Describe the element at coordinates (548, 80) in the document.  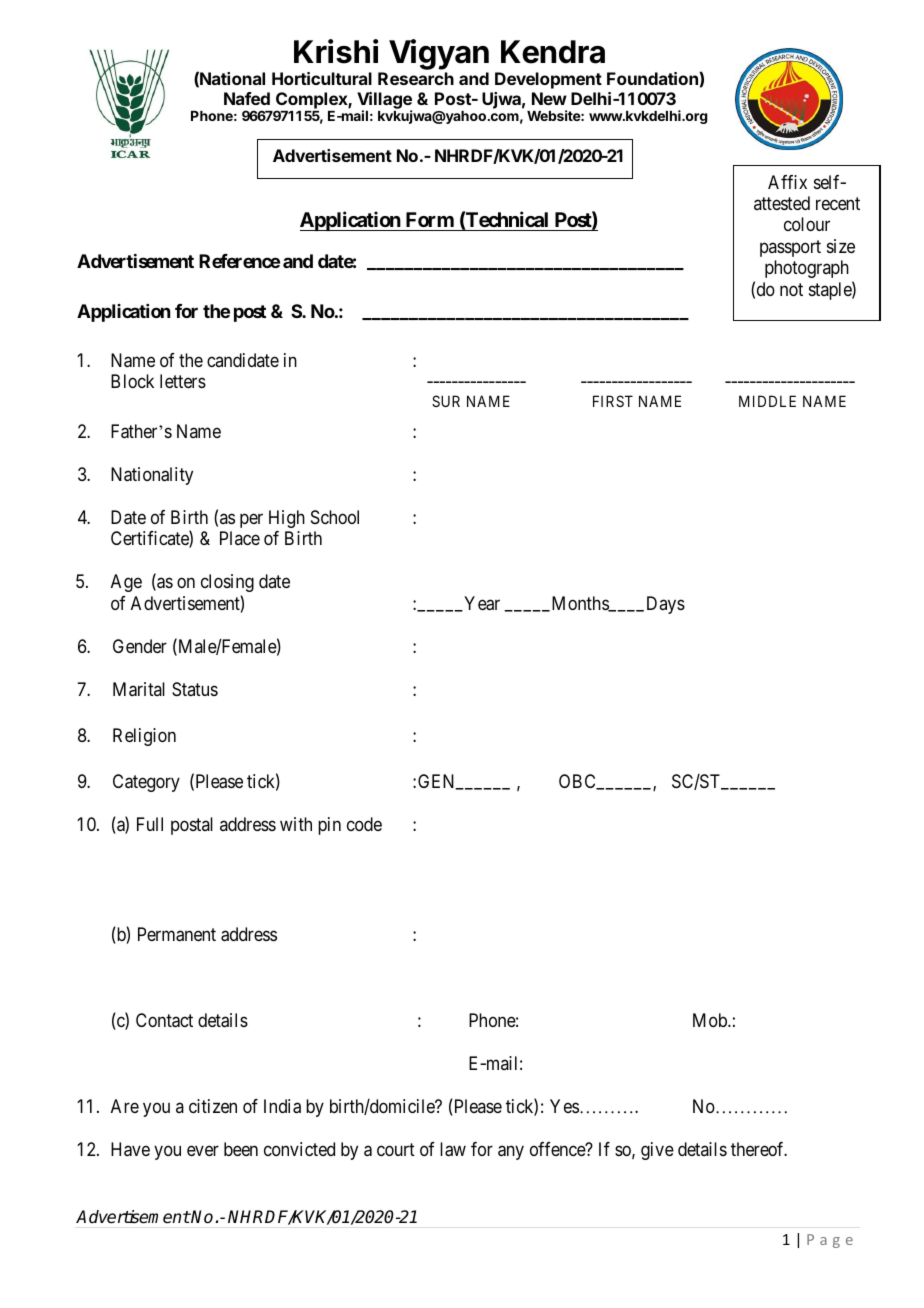
I see `Development` at that location.
